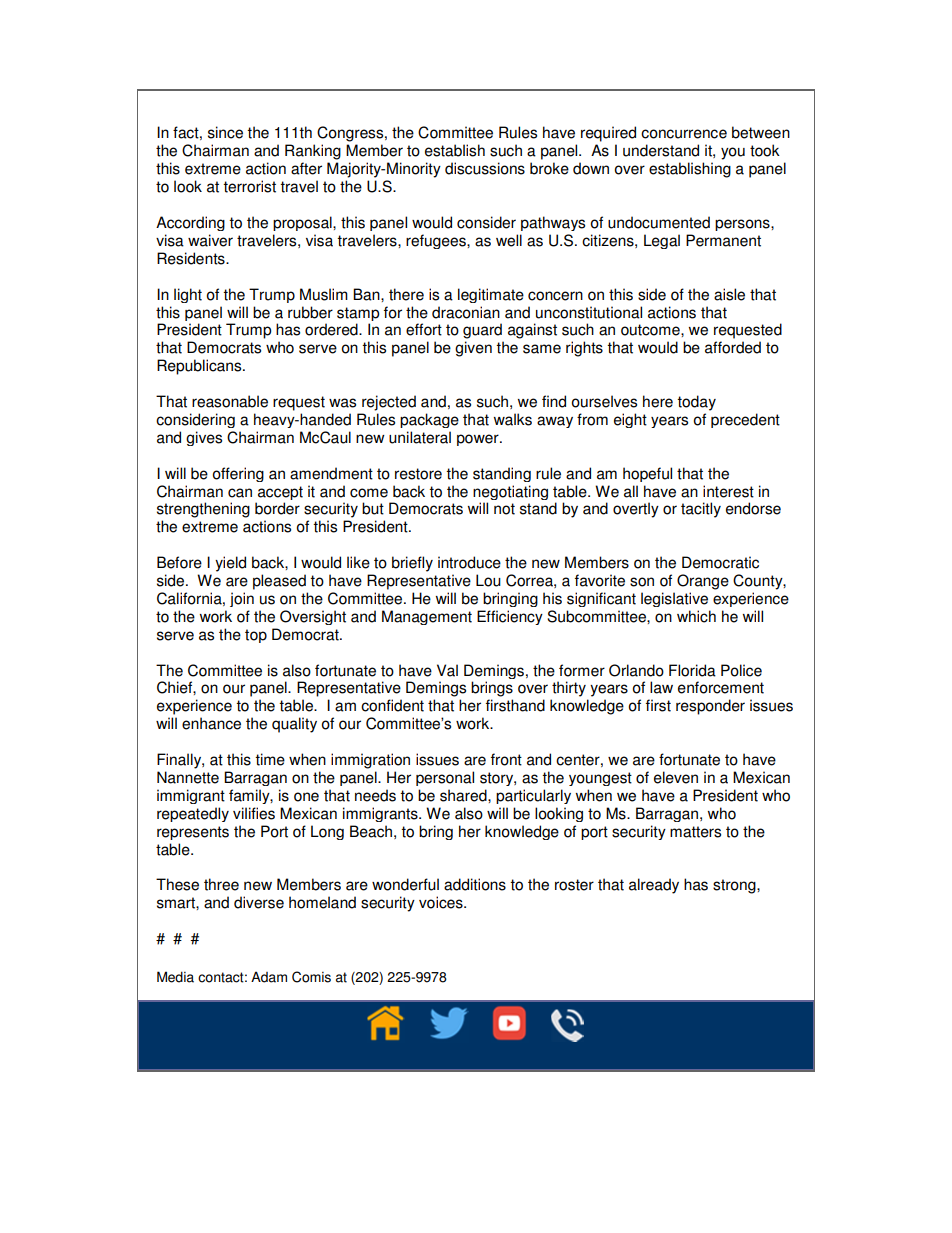 The width and height of the document is (952, 1233). Describe the element at coordinates (269, 977) in the document. I see `Adam` at that location.
